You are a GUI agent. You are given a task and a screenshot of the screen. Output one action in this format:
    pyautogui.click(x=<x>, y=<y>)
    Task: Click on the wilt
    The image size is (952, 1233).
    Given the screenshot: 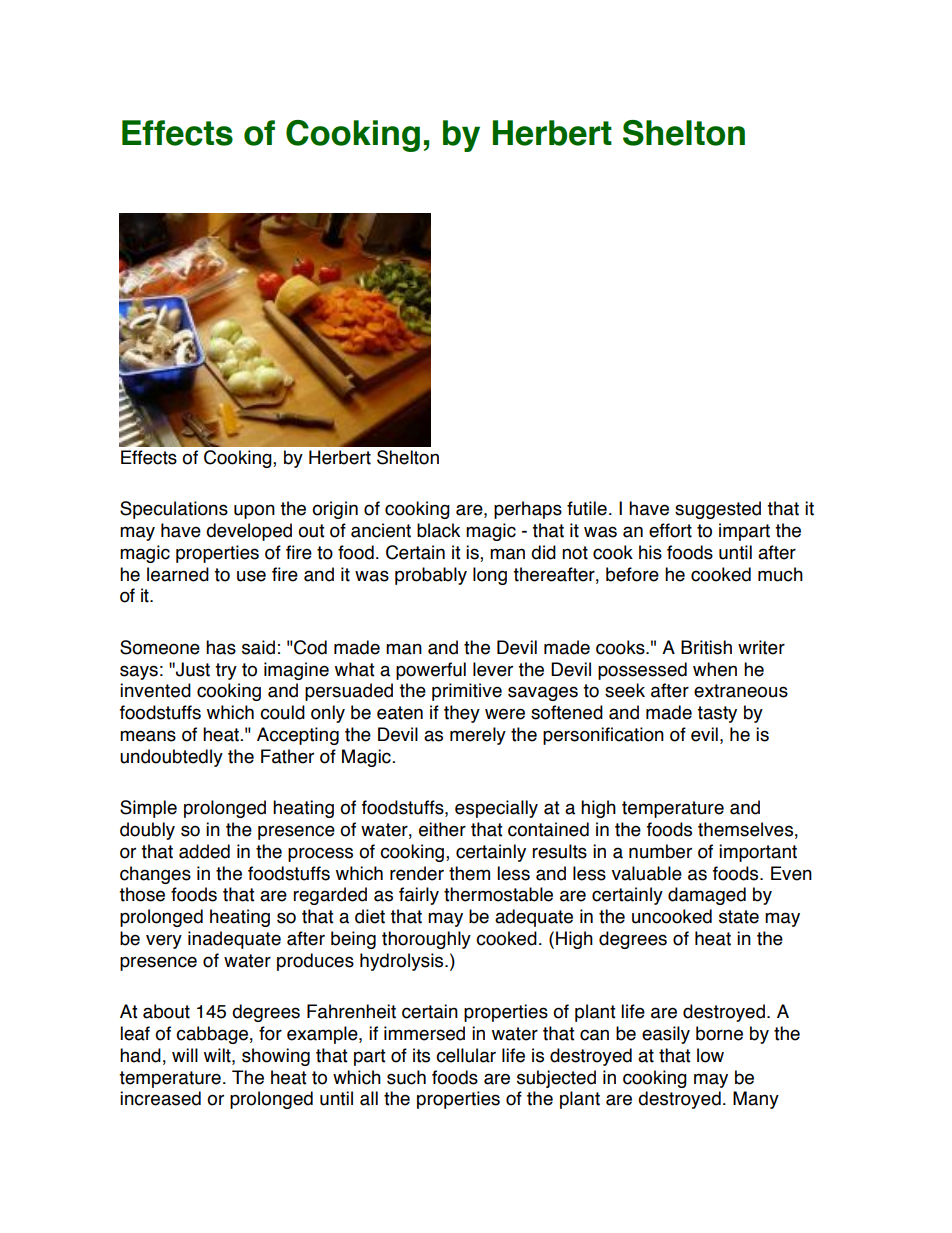 What is the action you would take?
    pyautogui.click(x=218, y=1055)
